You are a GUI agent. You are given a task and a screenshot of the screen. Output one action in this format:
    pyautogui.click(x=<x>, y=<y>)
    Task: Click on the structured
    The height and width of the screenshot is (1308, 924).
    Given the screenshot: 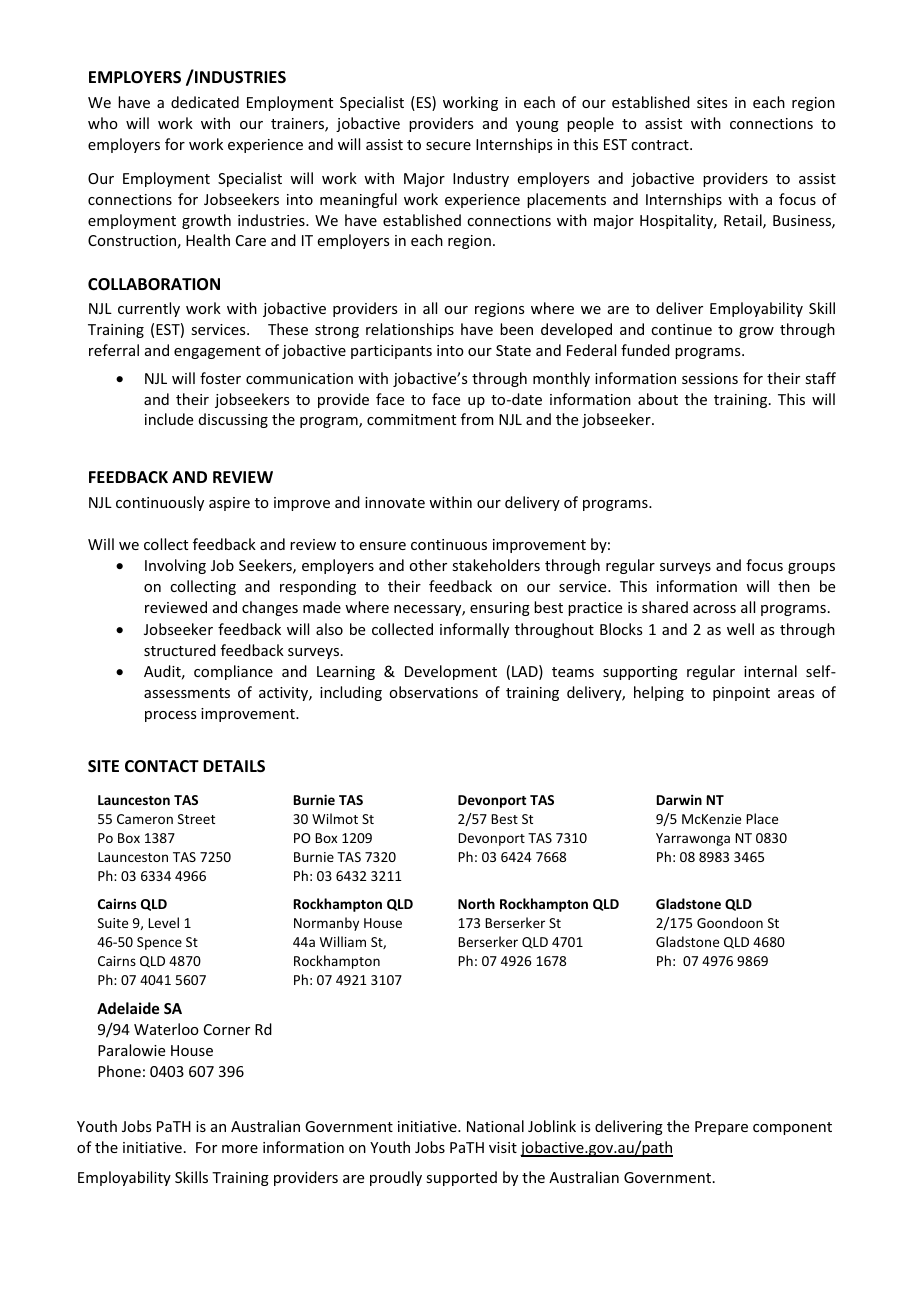 What is the action you would take?
    pyautogui.click(x=180, y=650)
